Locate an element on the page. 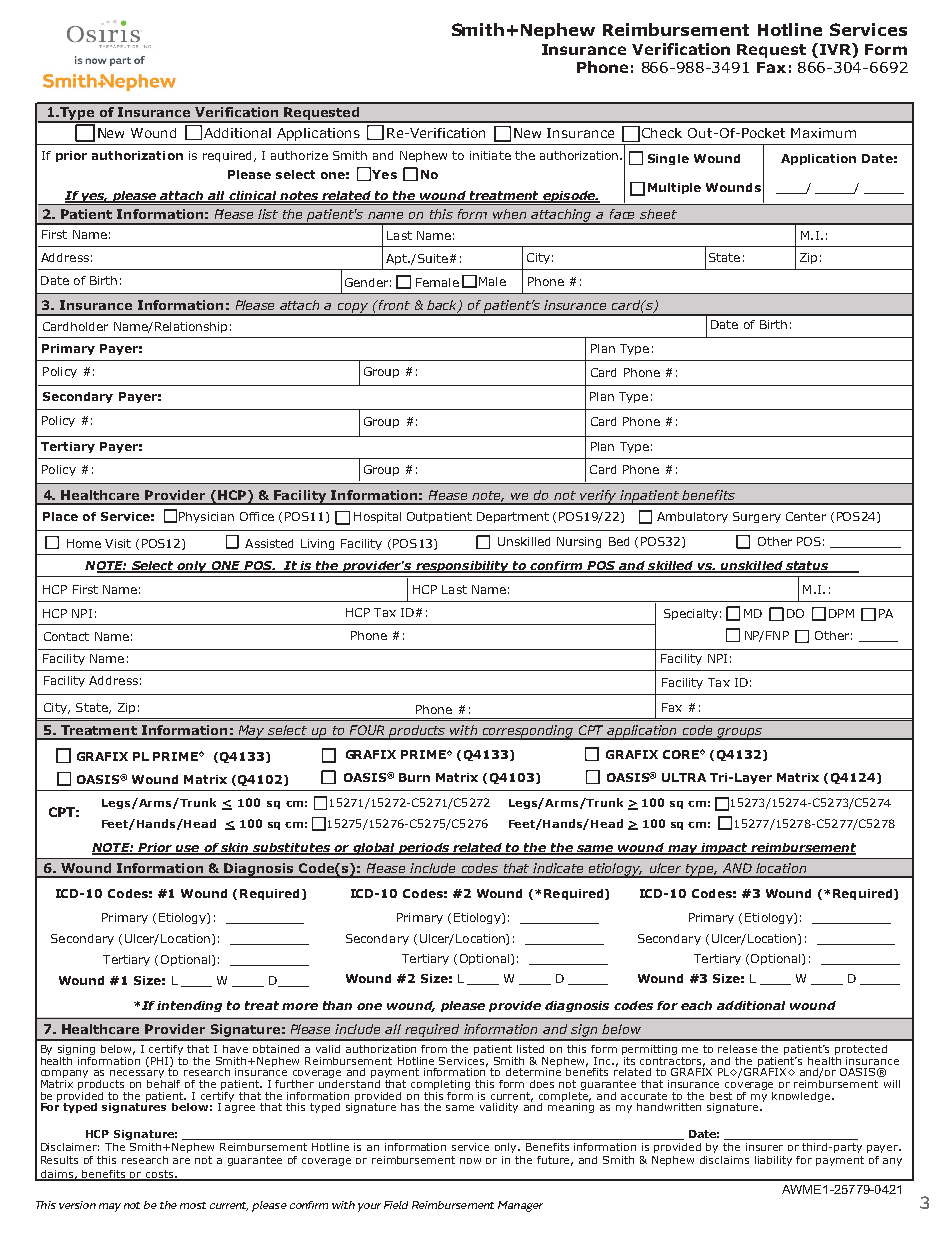 The width and height of the image is (952, 1233). status is located at coordinates (807, 567).
